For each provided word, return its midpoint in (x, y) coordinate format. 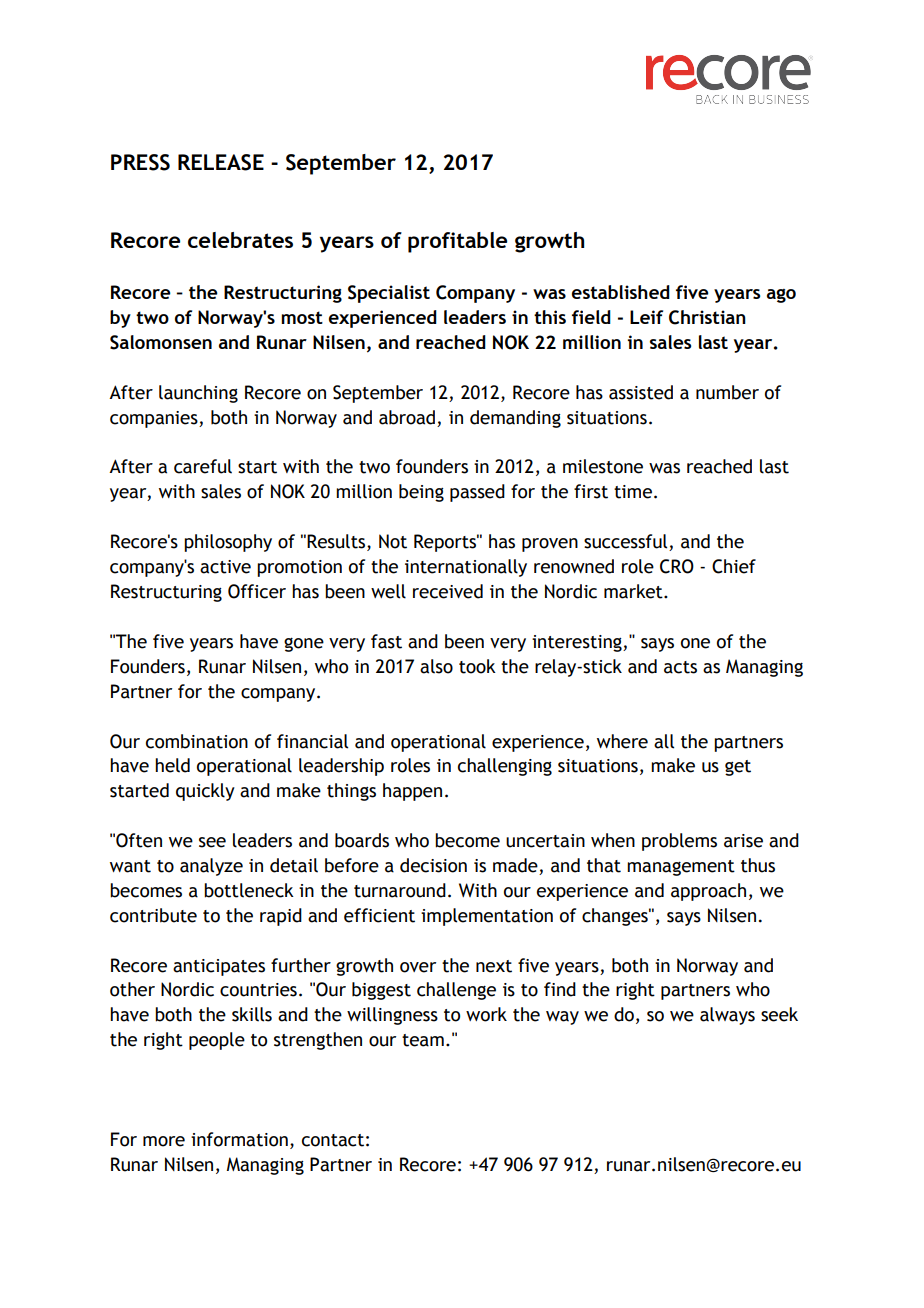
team (423, 1040)
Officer (257, 591)
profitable (457, 242)
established (621, 292)
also (436, 666)
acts (680, 667)
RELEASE (221, 162)
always (727, 1016)
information (239, 1139)
